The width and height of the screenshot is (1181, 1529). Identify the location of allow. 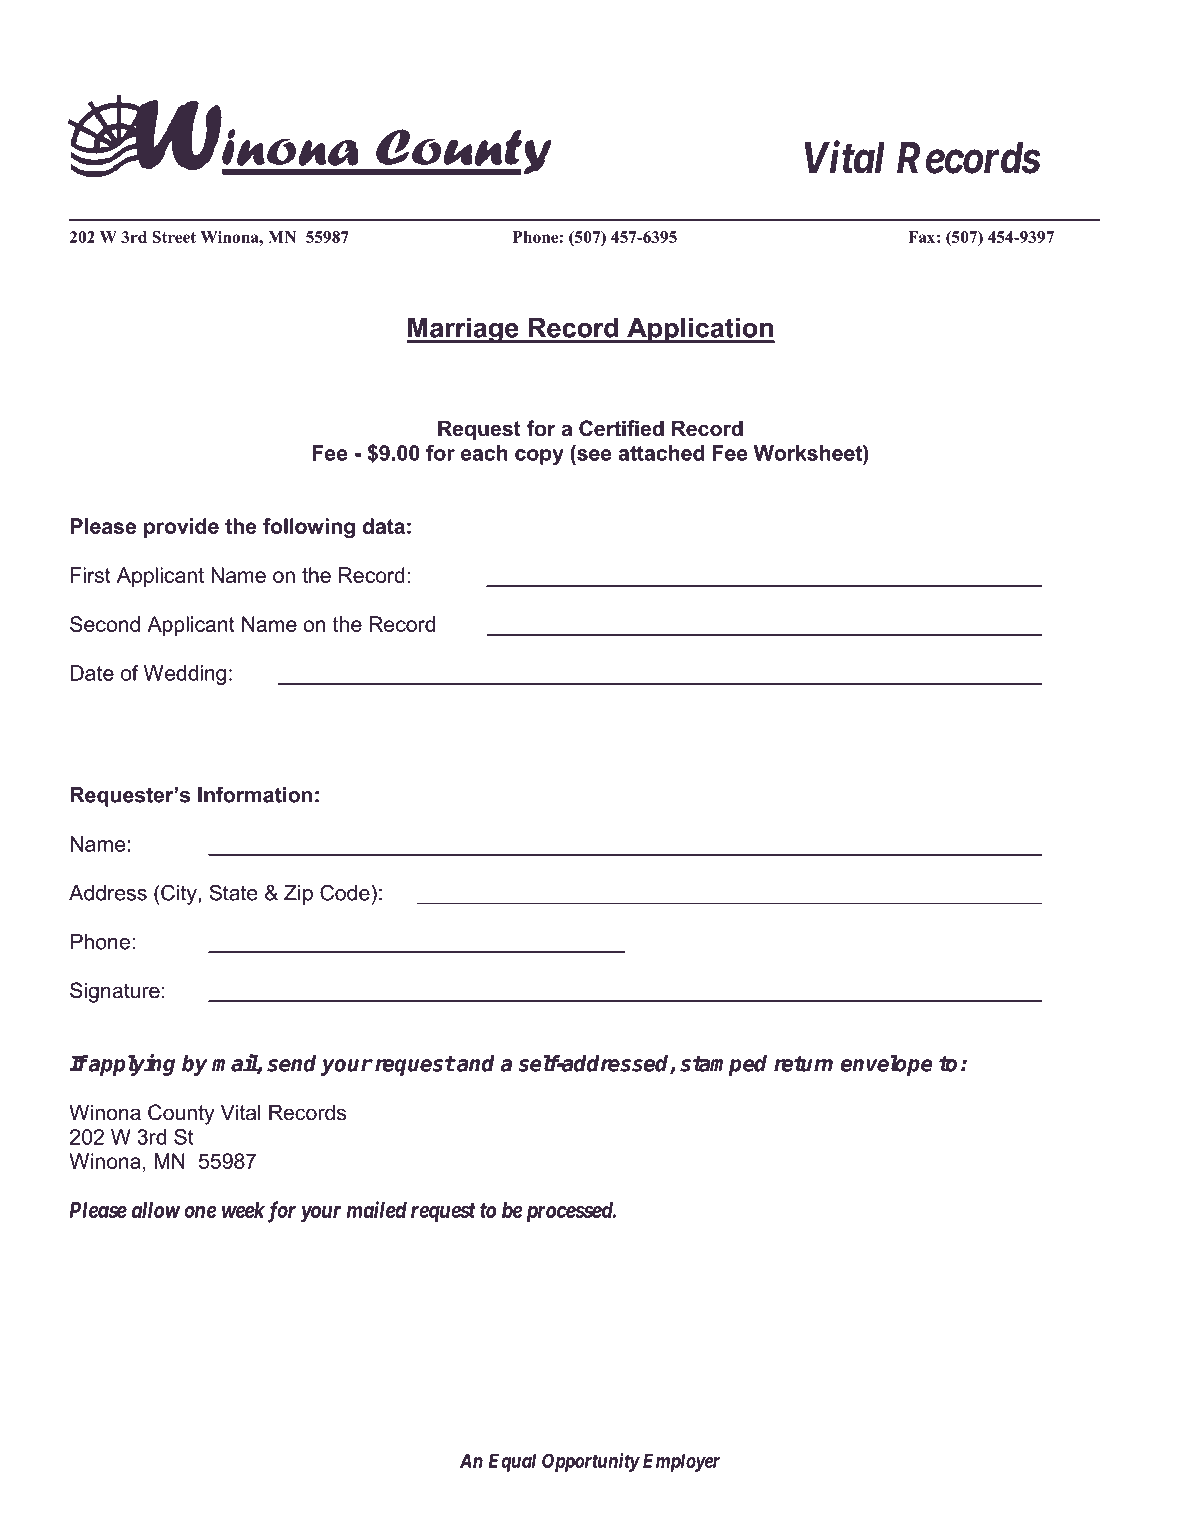
(156, 1210).
